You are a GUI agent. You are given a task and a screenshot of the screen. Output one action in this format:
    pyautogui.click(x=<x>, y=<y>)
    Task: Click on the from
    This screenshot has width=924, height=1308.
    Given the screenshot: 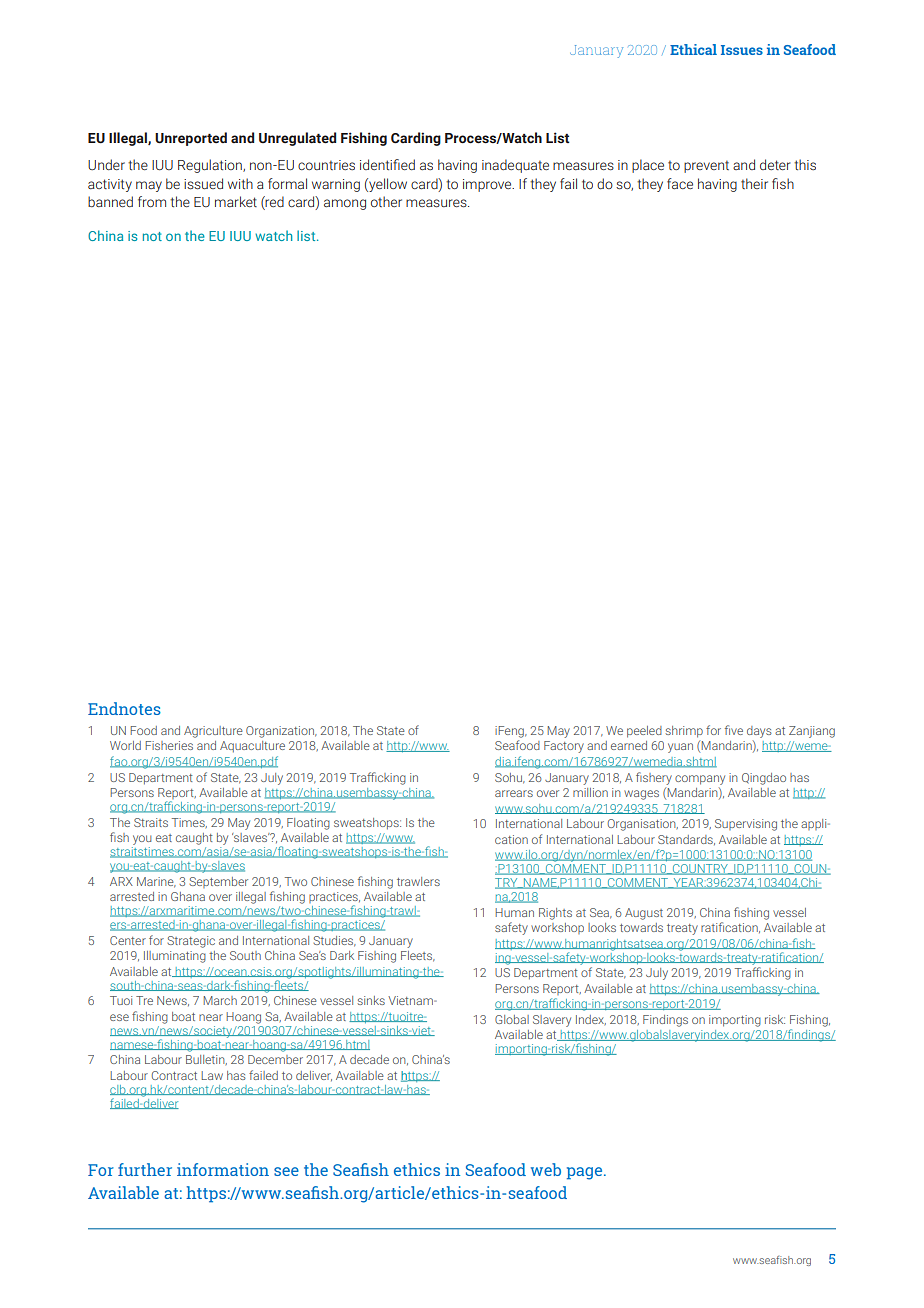 What is the action you would take?
    pyautogui.click(x=152, y=201)
